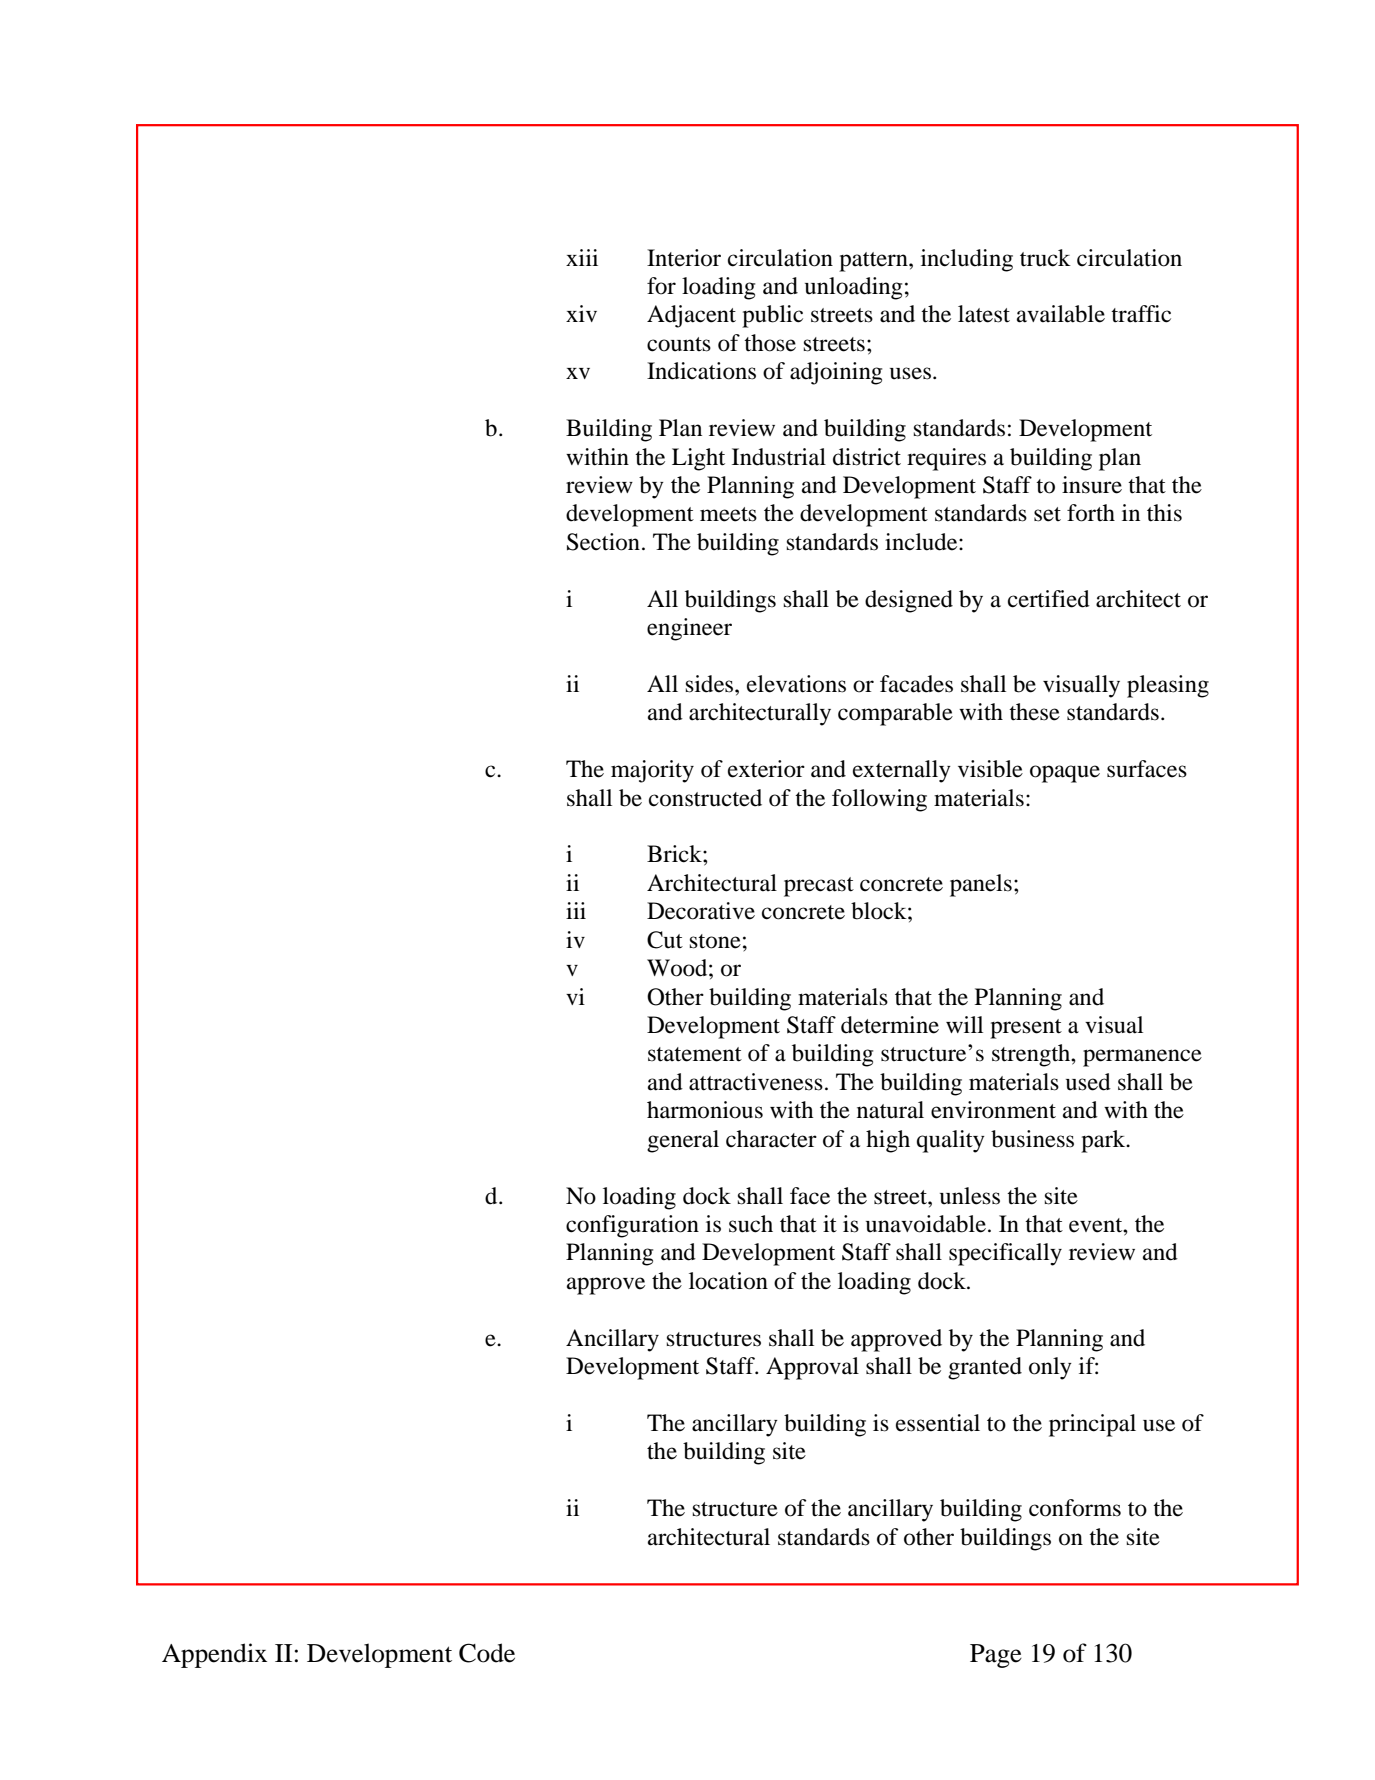  Describe the element at coordinates (652, 771) in the image. I see `majority` at that location.
